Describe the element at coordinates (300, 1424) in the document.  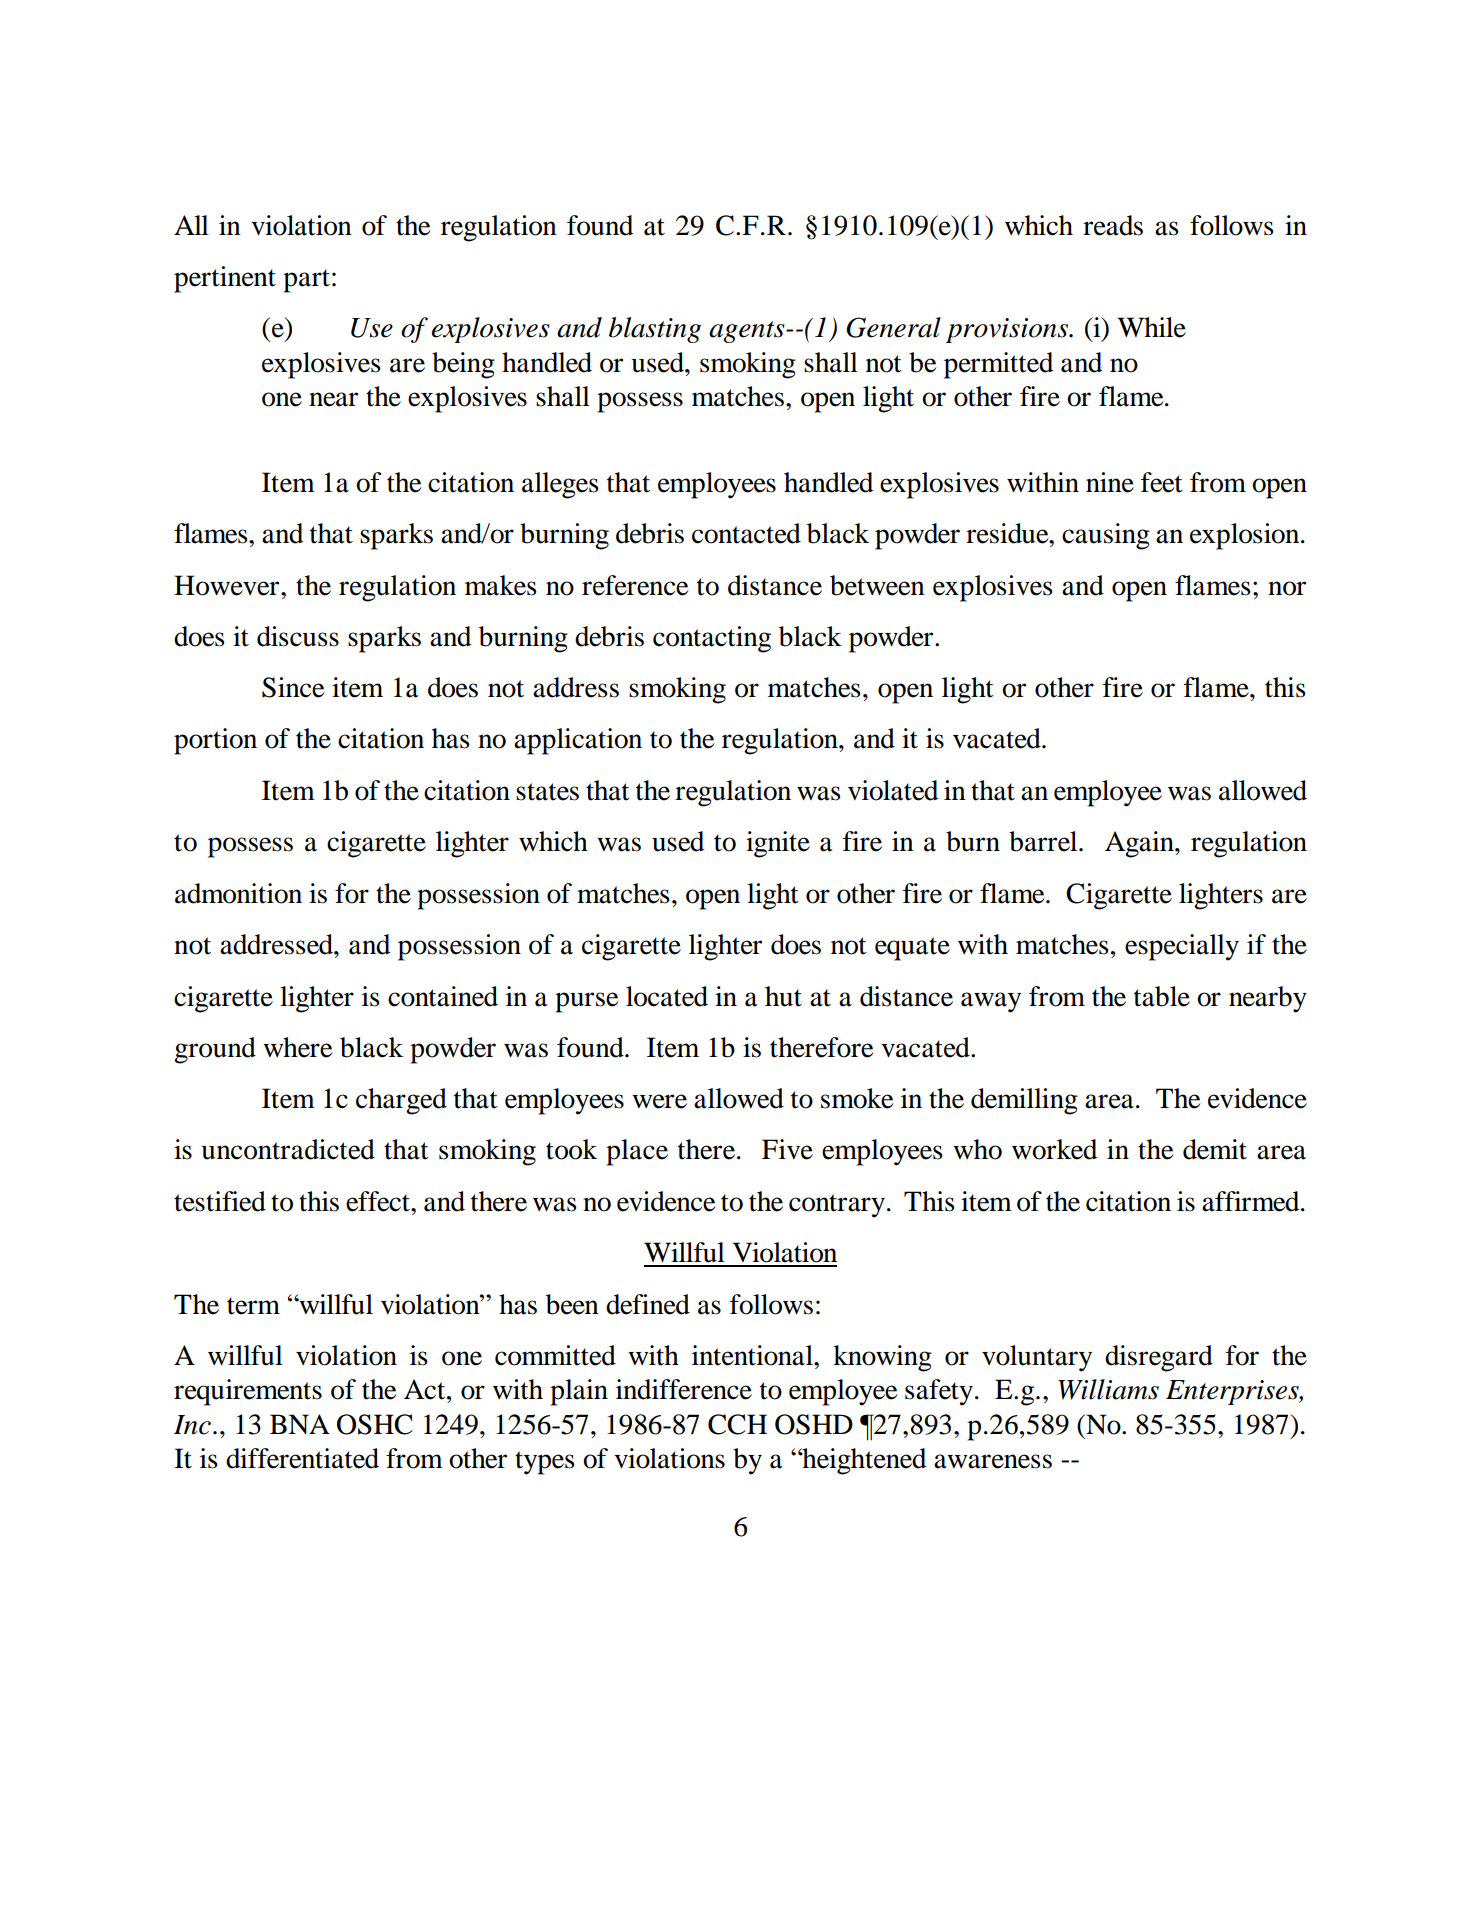
I see `BNA` at that location.
